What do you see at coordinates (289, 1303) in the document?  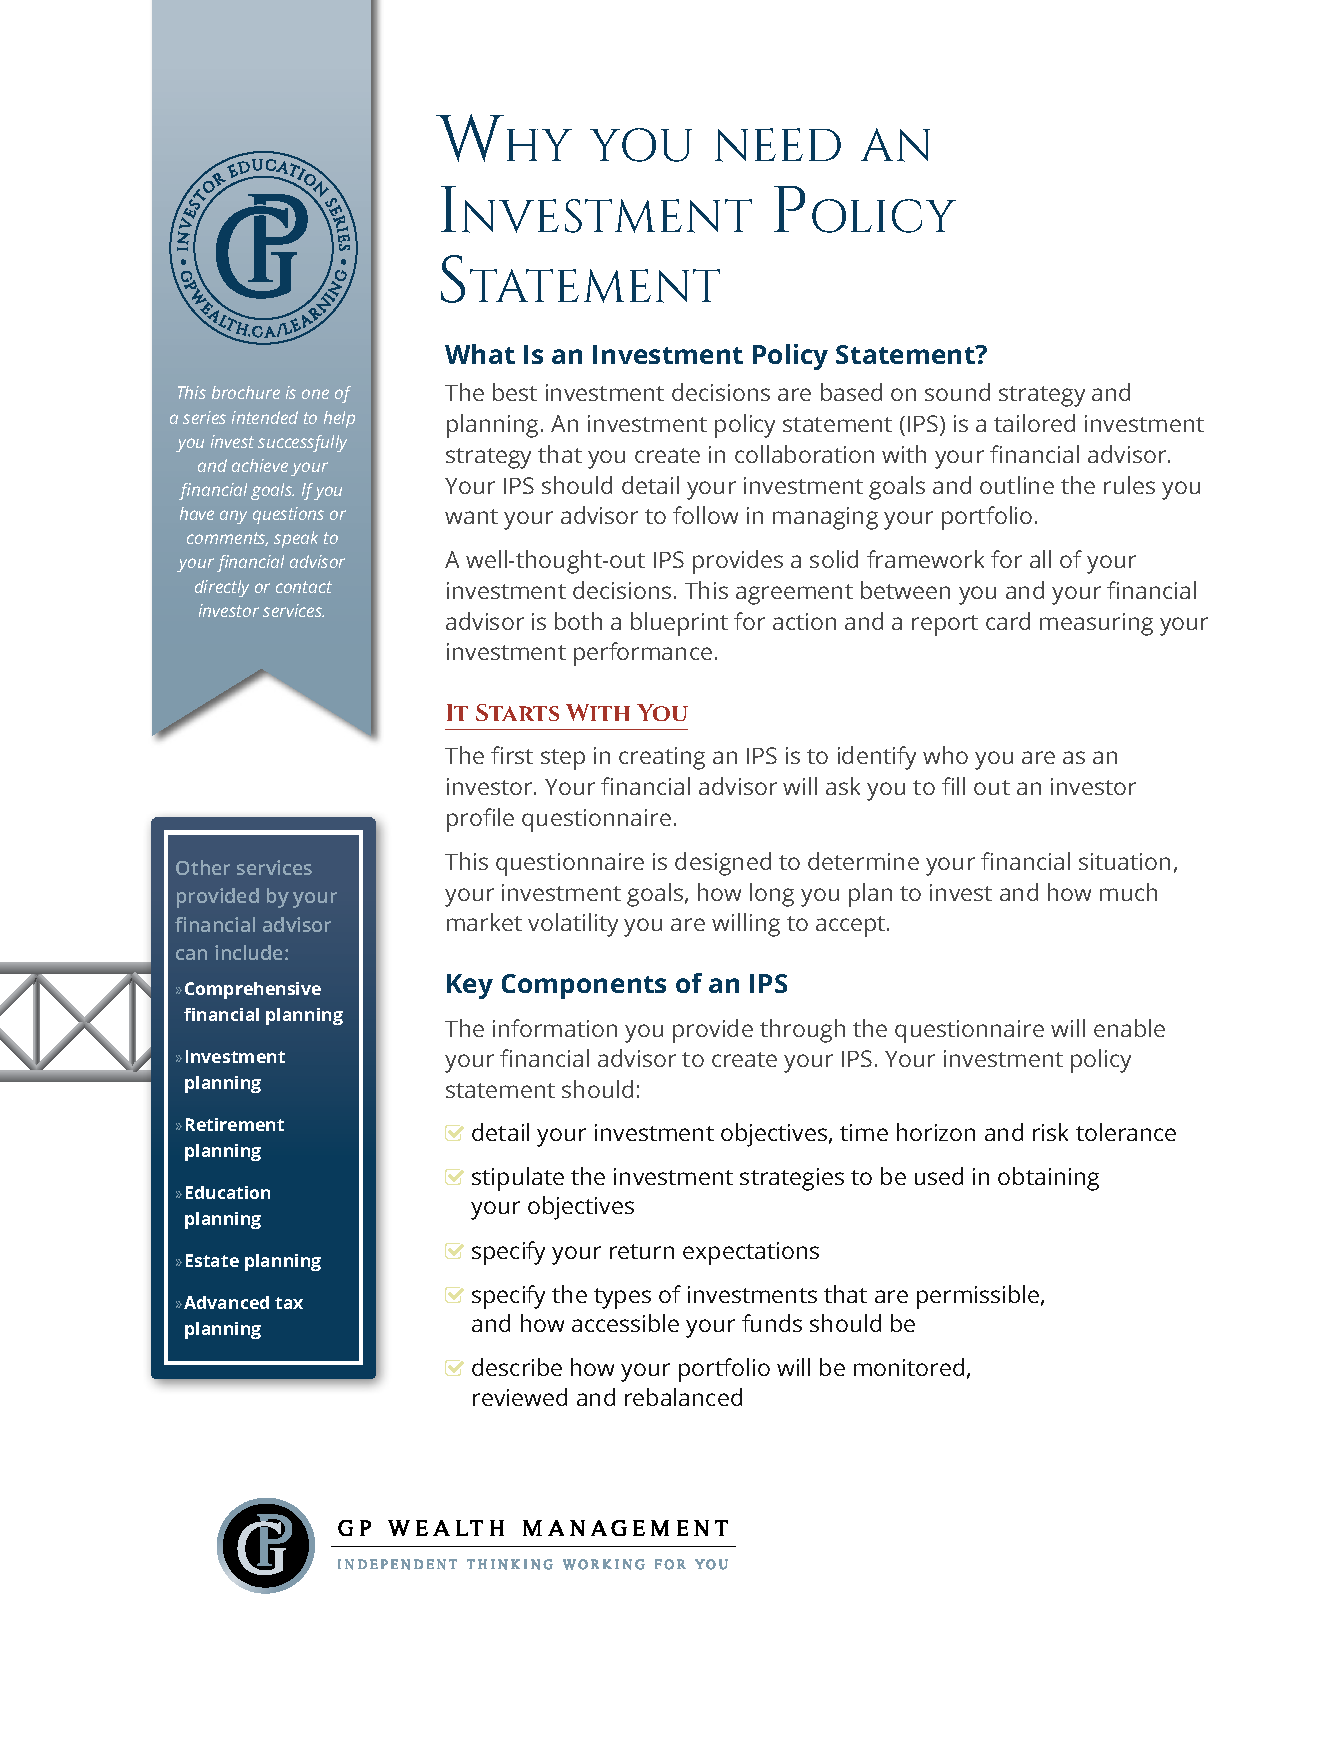 I see `tax` at bounding box center [289, 1303].
